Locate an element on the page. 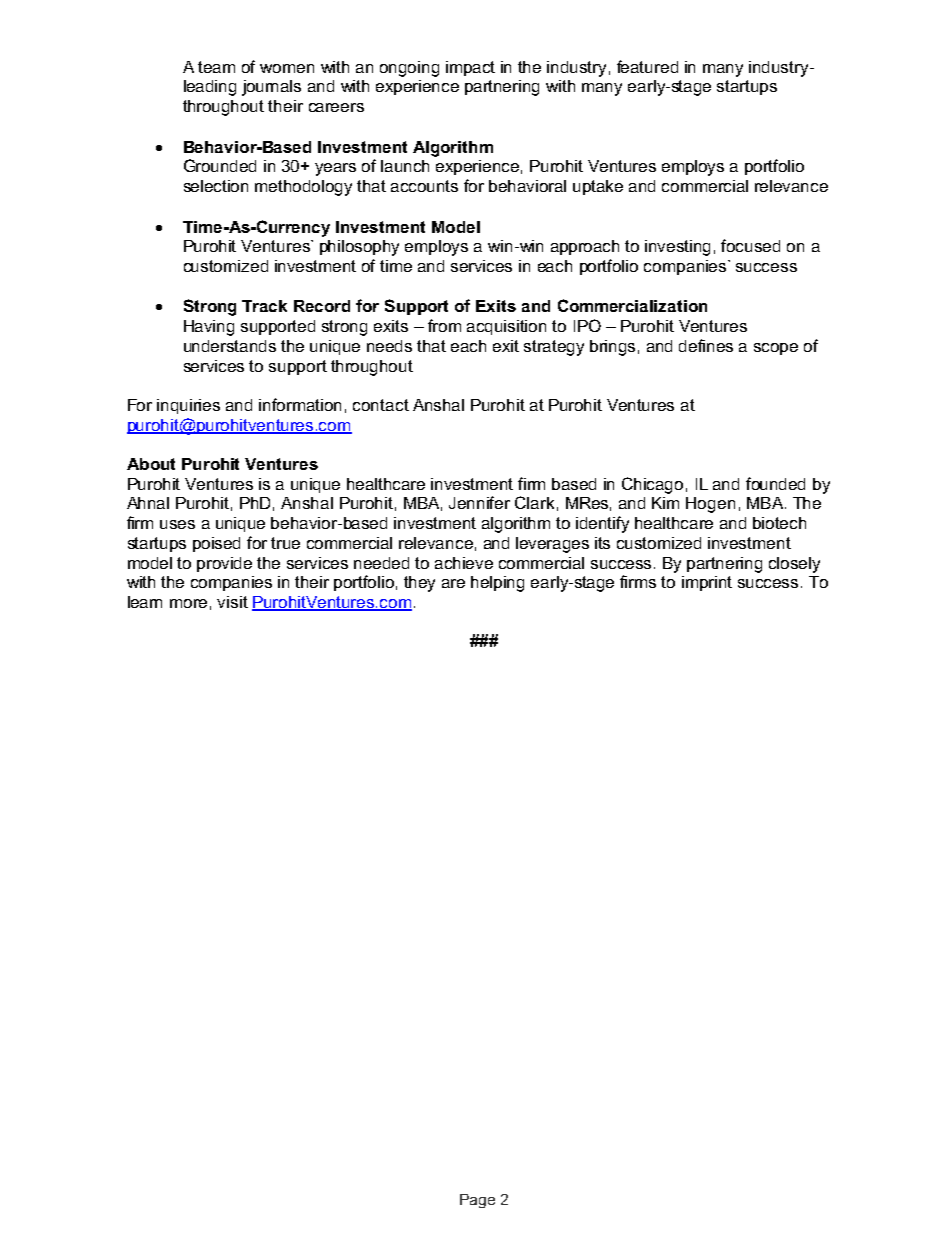 Image resolution: width=952 pixels, height=1233 pixels. Jennifer is located at coordinates (479, 502).
